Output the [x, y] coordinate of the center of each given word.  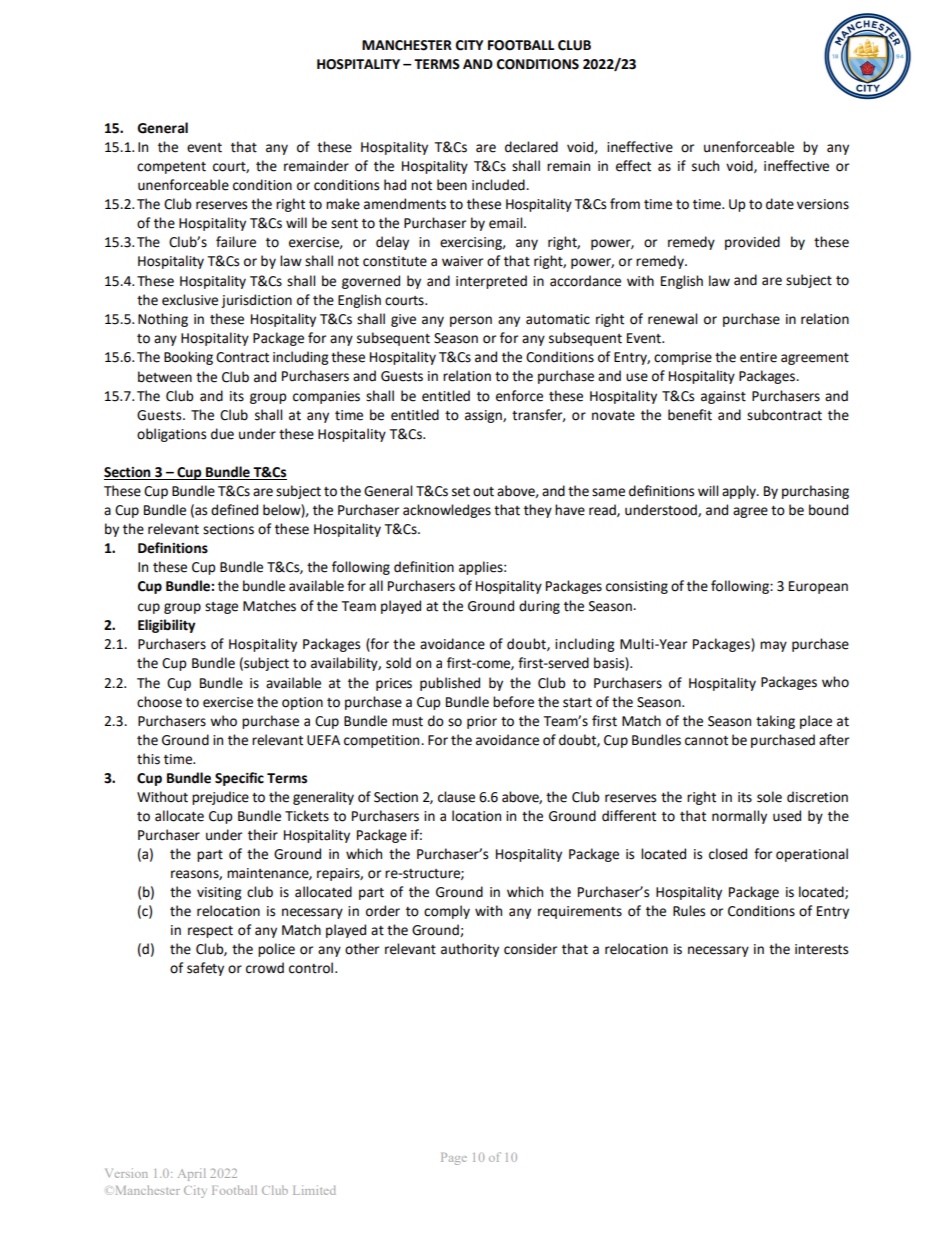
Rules [689, 911]
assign [484, 416]
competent [171, 168]
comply [447, 912]
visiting [219, 893]
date [780, 204]
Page [454, 1159]
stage [221, 608]
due [222, 434]
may [773, 646]
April [192, 1174]
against [723, 397]
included [499, 185]
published [450, 684]
